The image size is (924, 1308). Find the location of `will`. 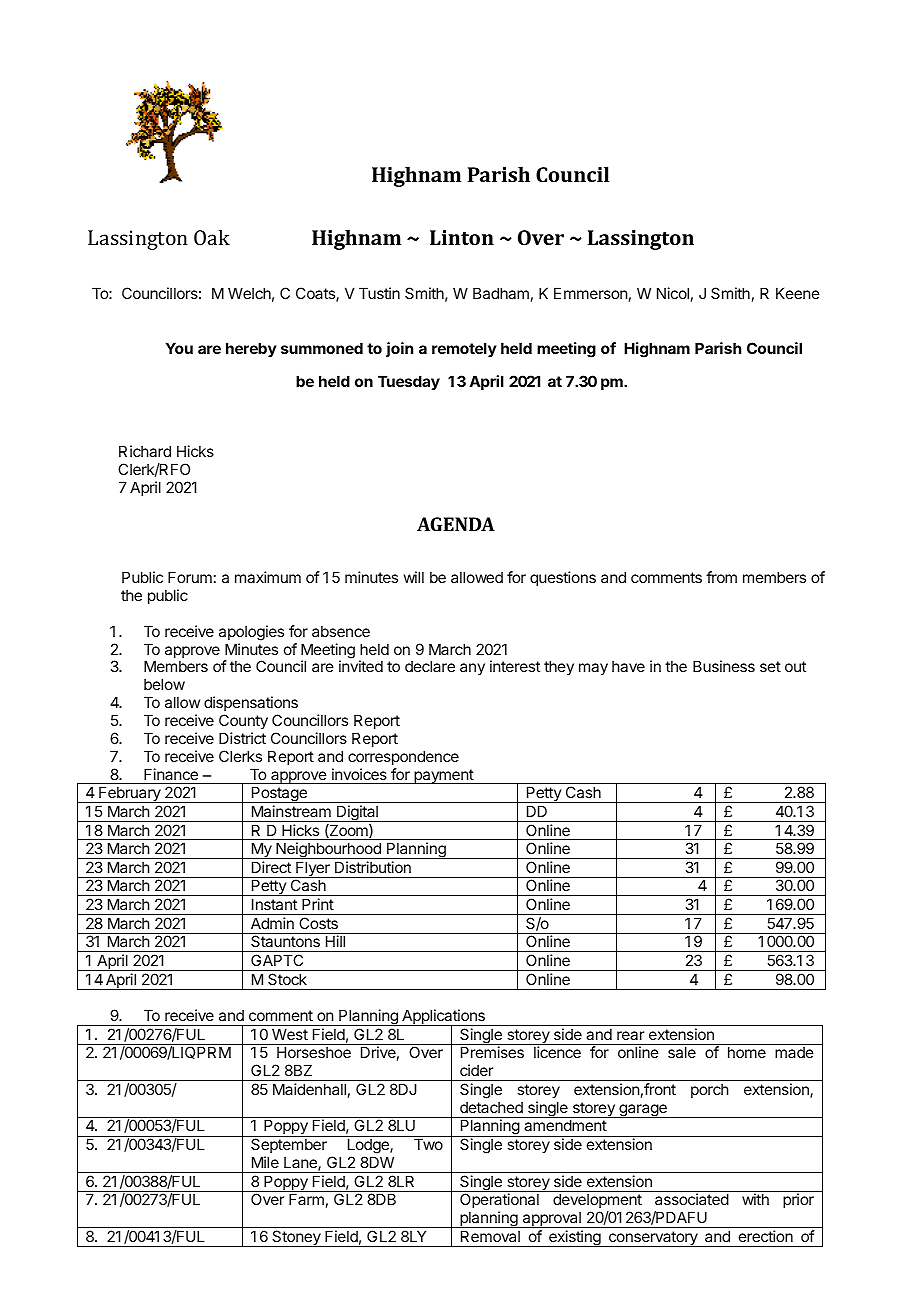

will is located at coordinates (414, 577).
